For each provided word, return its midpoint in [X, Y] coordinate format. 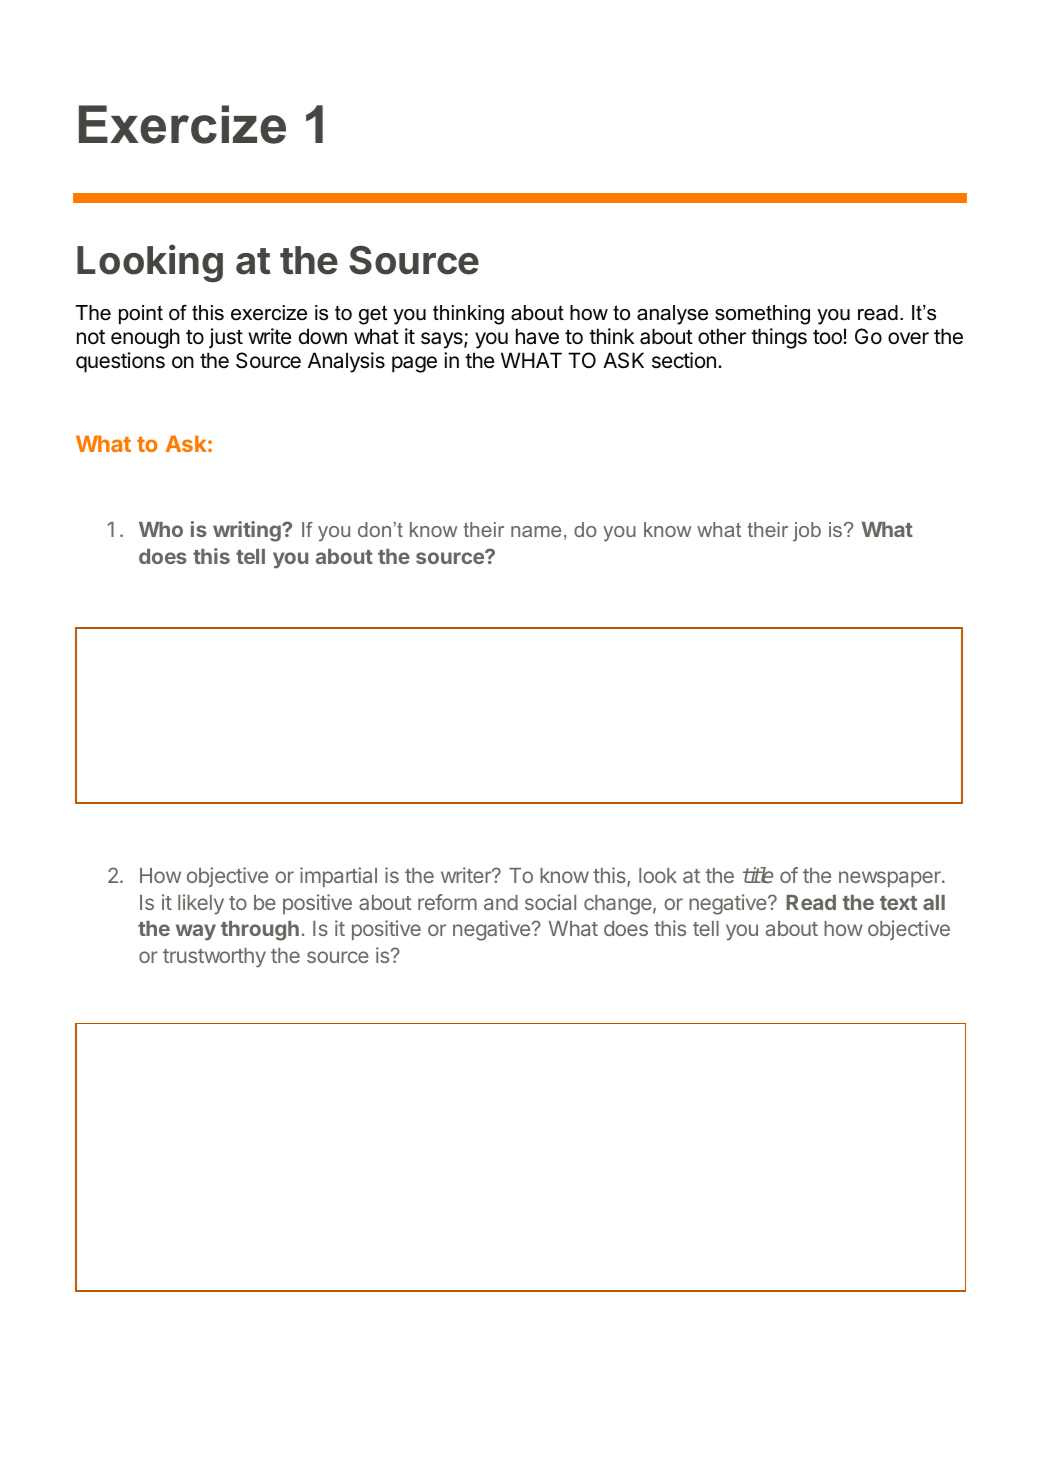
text [898, 903]
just [226, 338]
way [196, 932]
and [501, 902]
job [807, 532]
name [536, 531]
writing [248, 531]
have [537, 336]
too [828, 337]
